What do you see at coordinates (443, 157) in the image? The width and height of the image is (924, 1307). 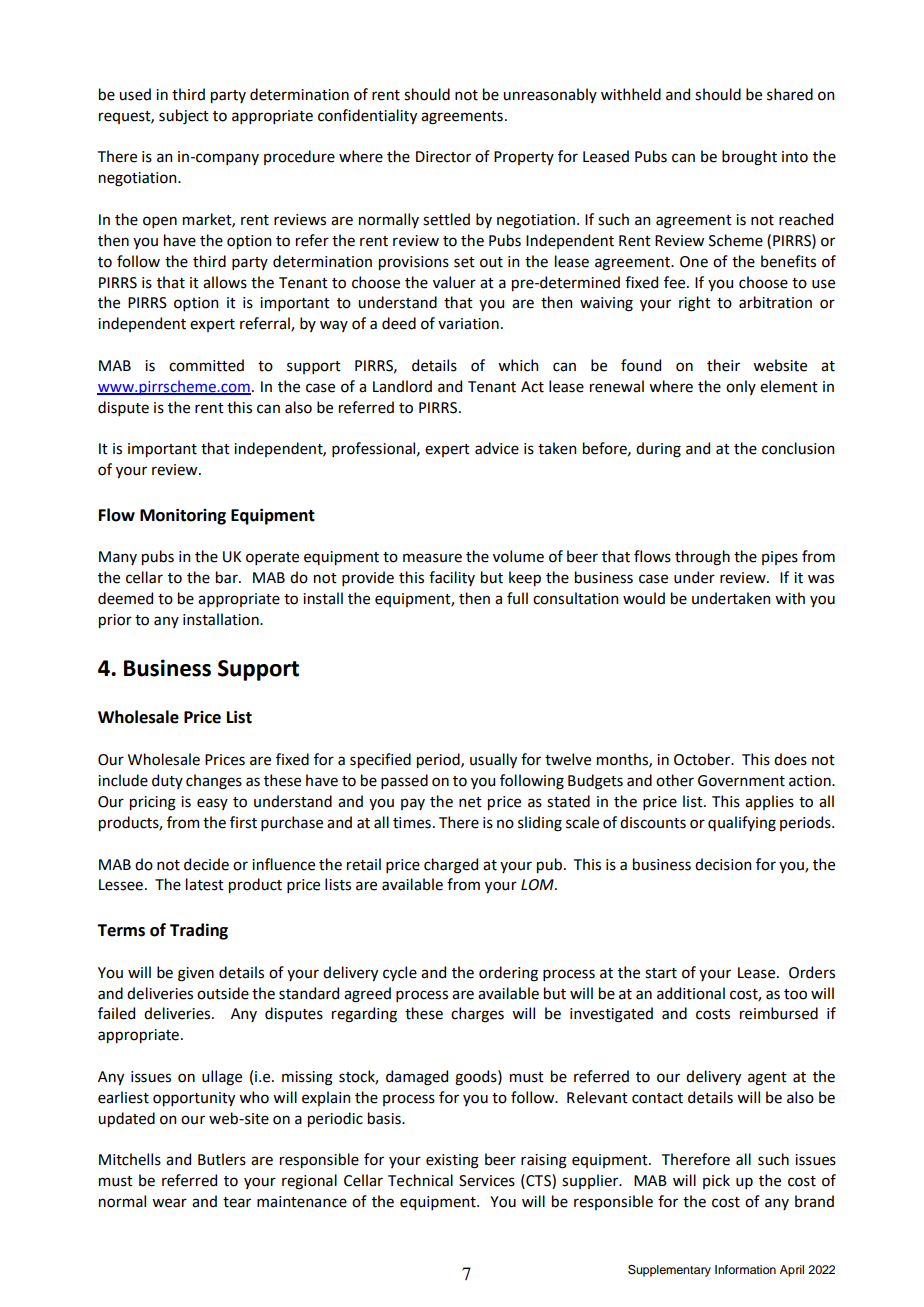 I see `Director` at bounding box center [443, 157].
